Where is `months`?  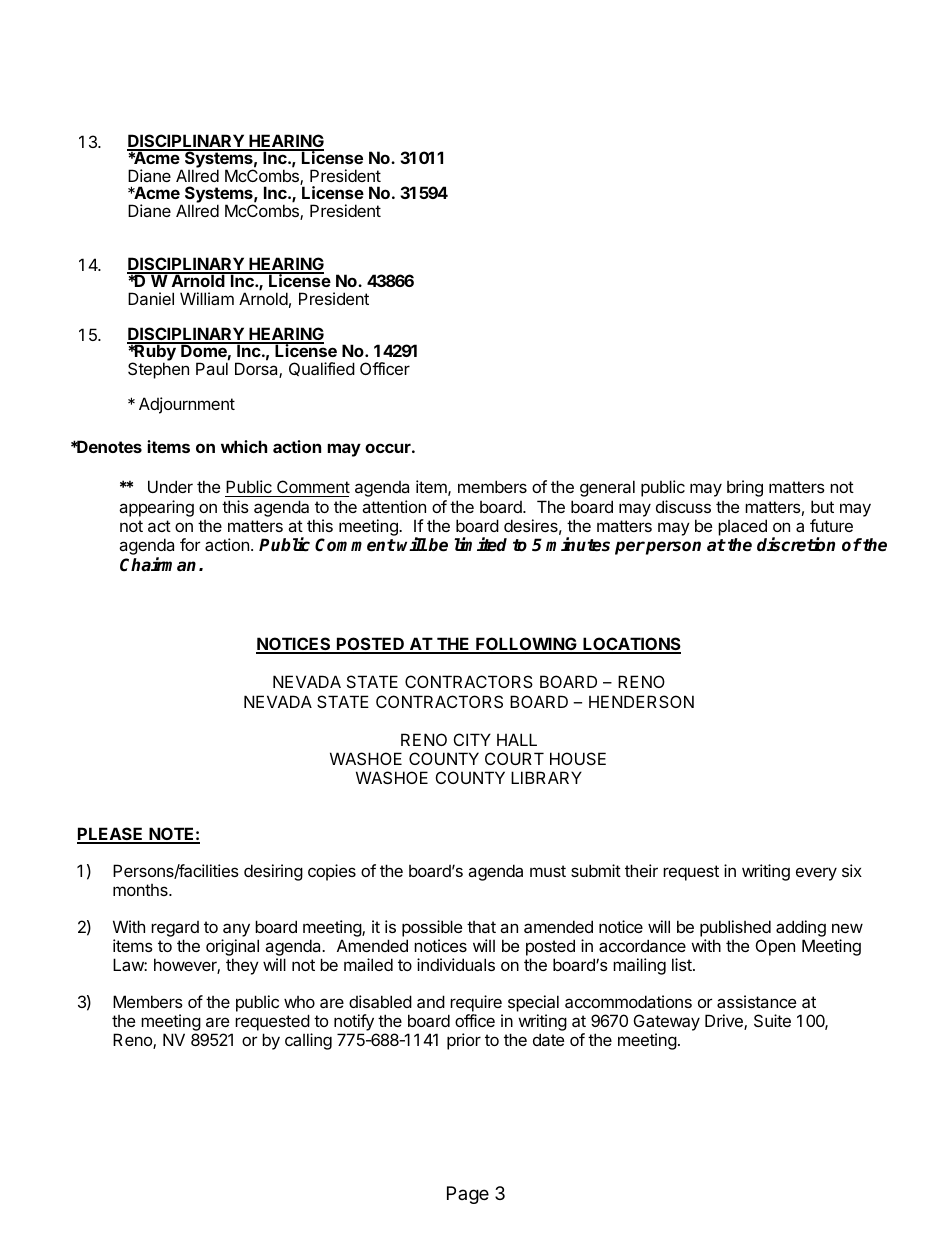
months is located at coordinates (141, 890).
